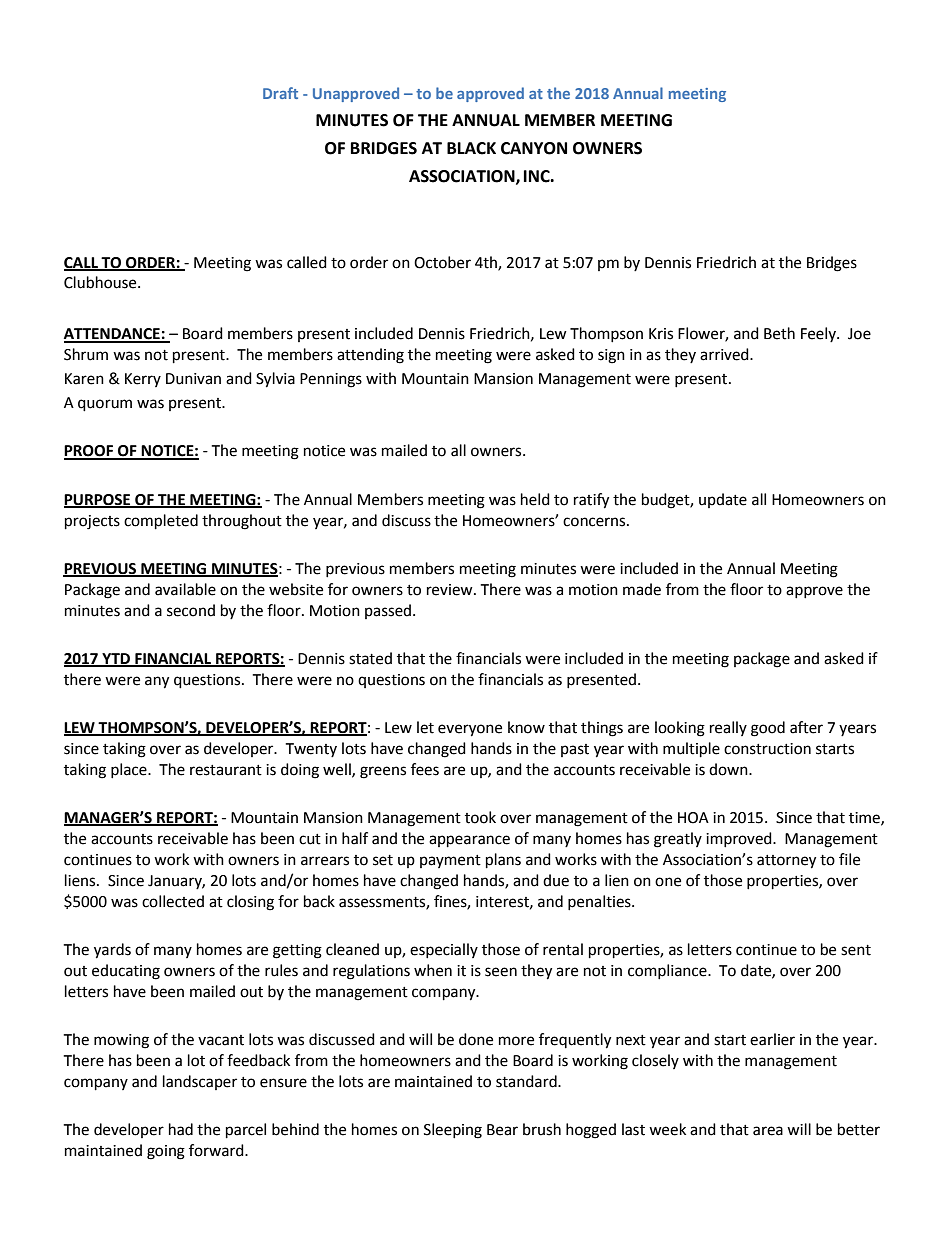 The height and width of the page is (1233, 952). Describe the element at coordinates (819, 334) in the page. I see `Feely` at that location.
